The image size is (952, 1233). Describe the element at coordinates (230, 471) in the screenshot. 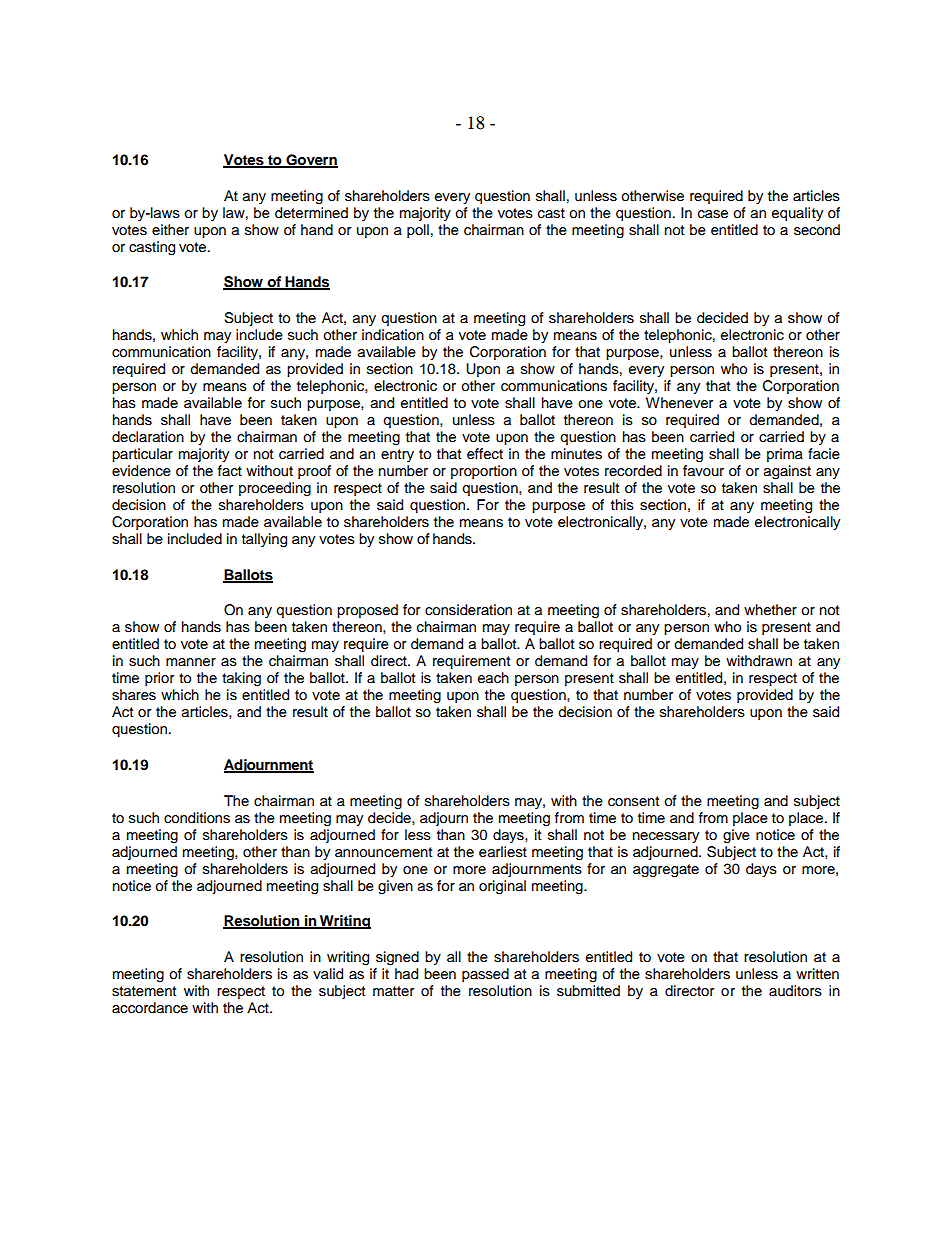

I see `fact` at that location.
